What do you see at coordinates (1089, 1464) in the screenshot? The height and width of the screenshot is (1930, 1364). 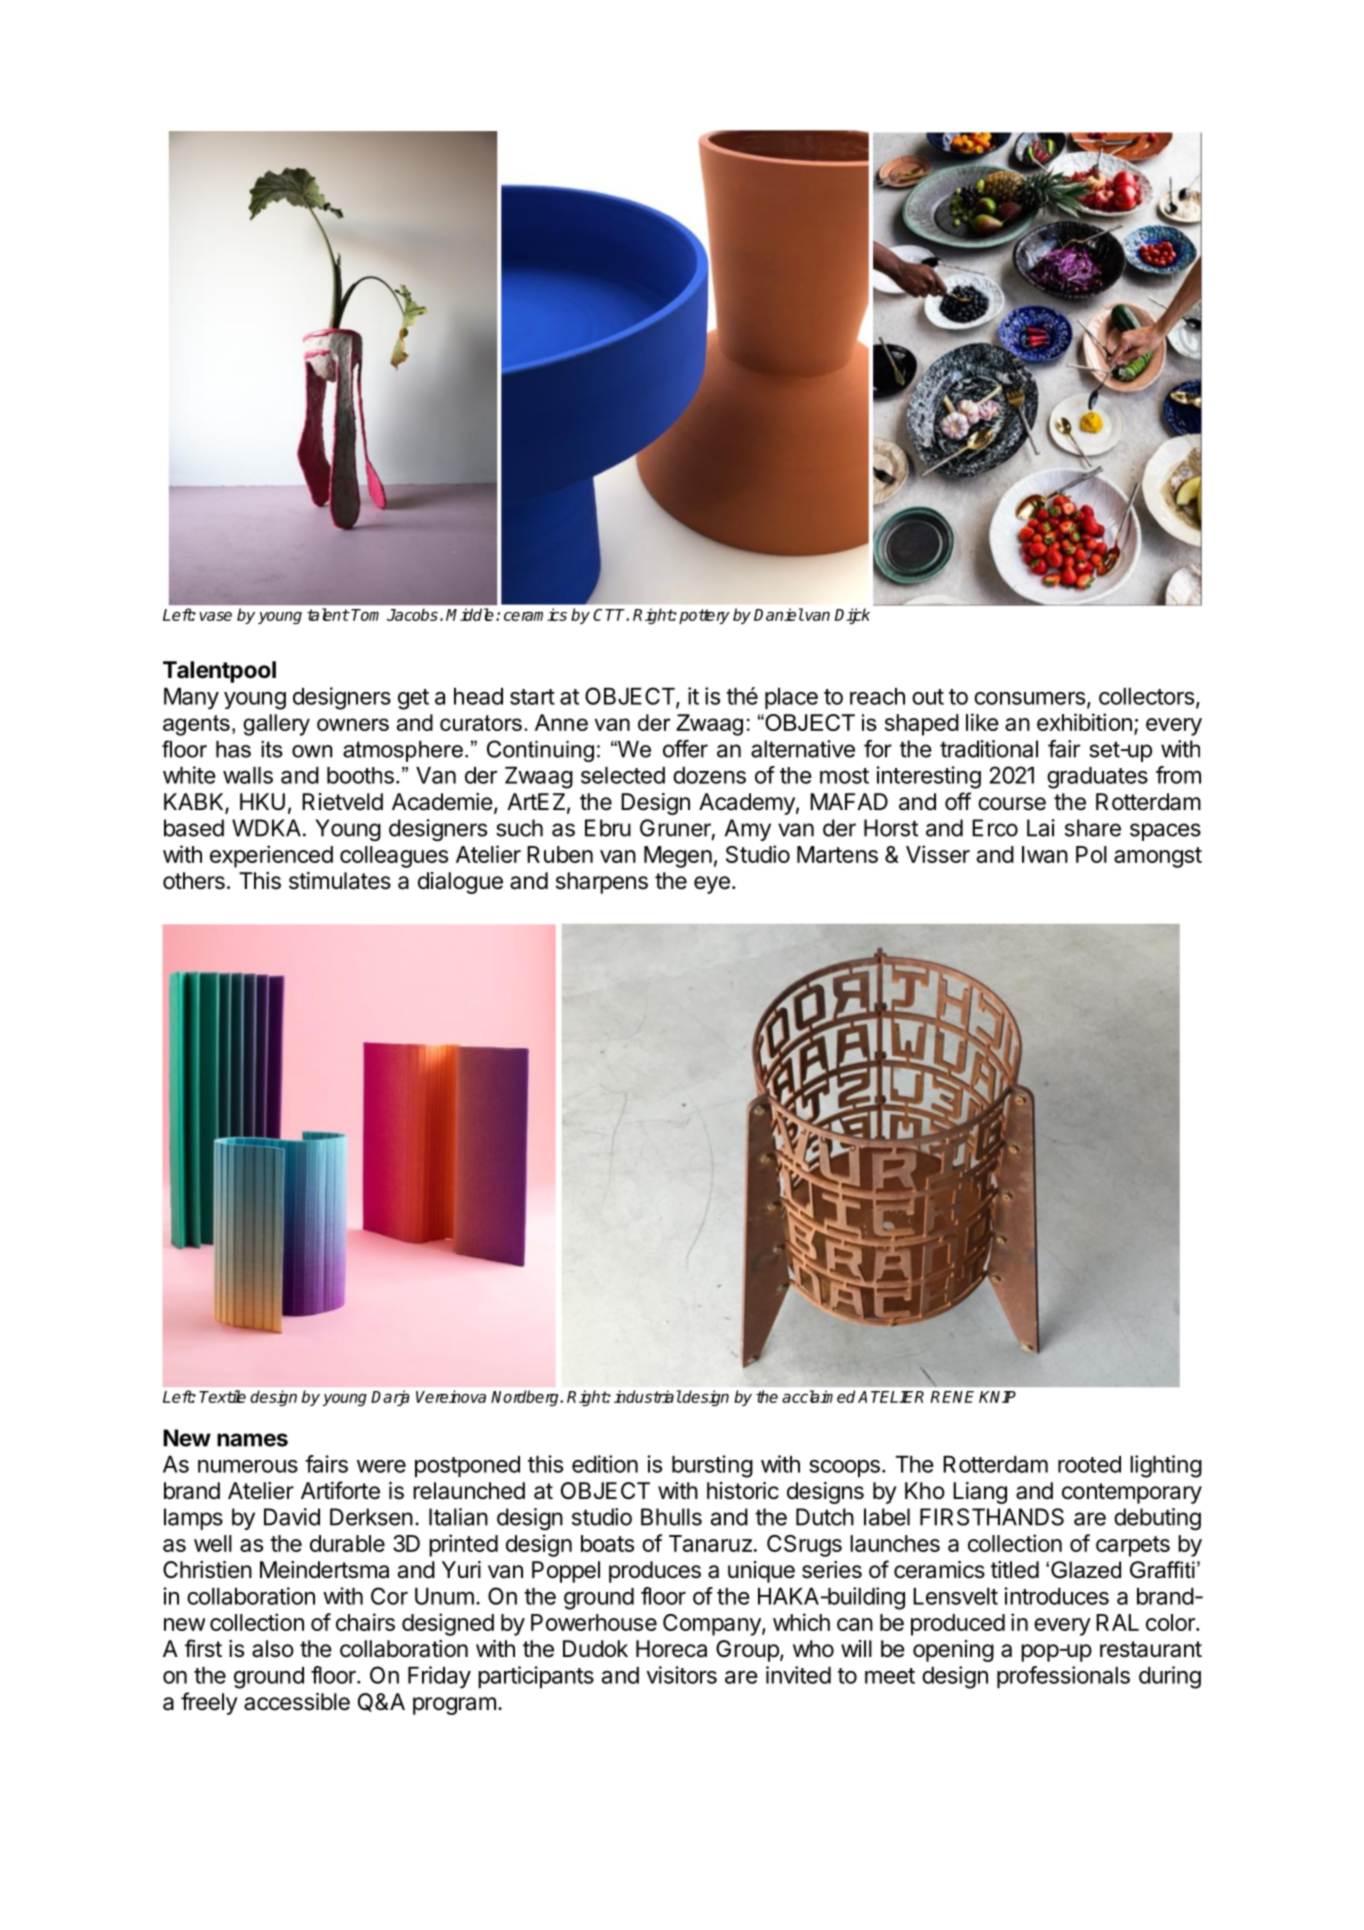 I see `rooted` at bounding box center [1089, 1464].
